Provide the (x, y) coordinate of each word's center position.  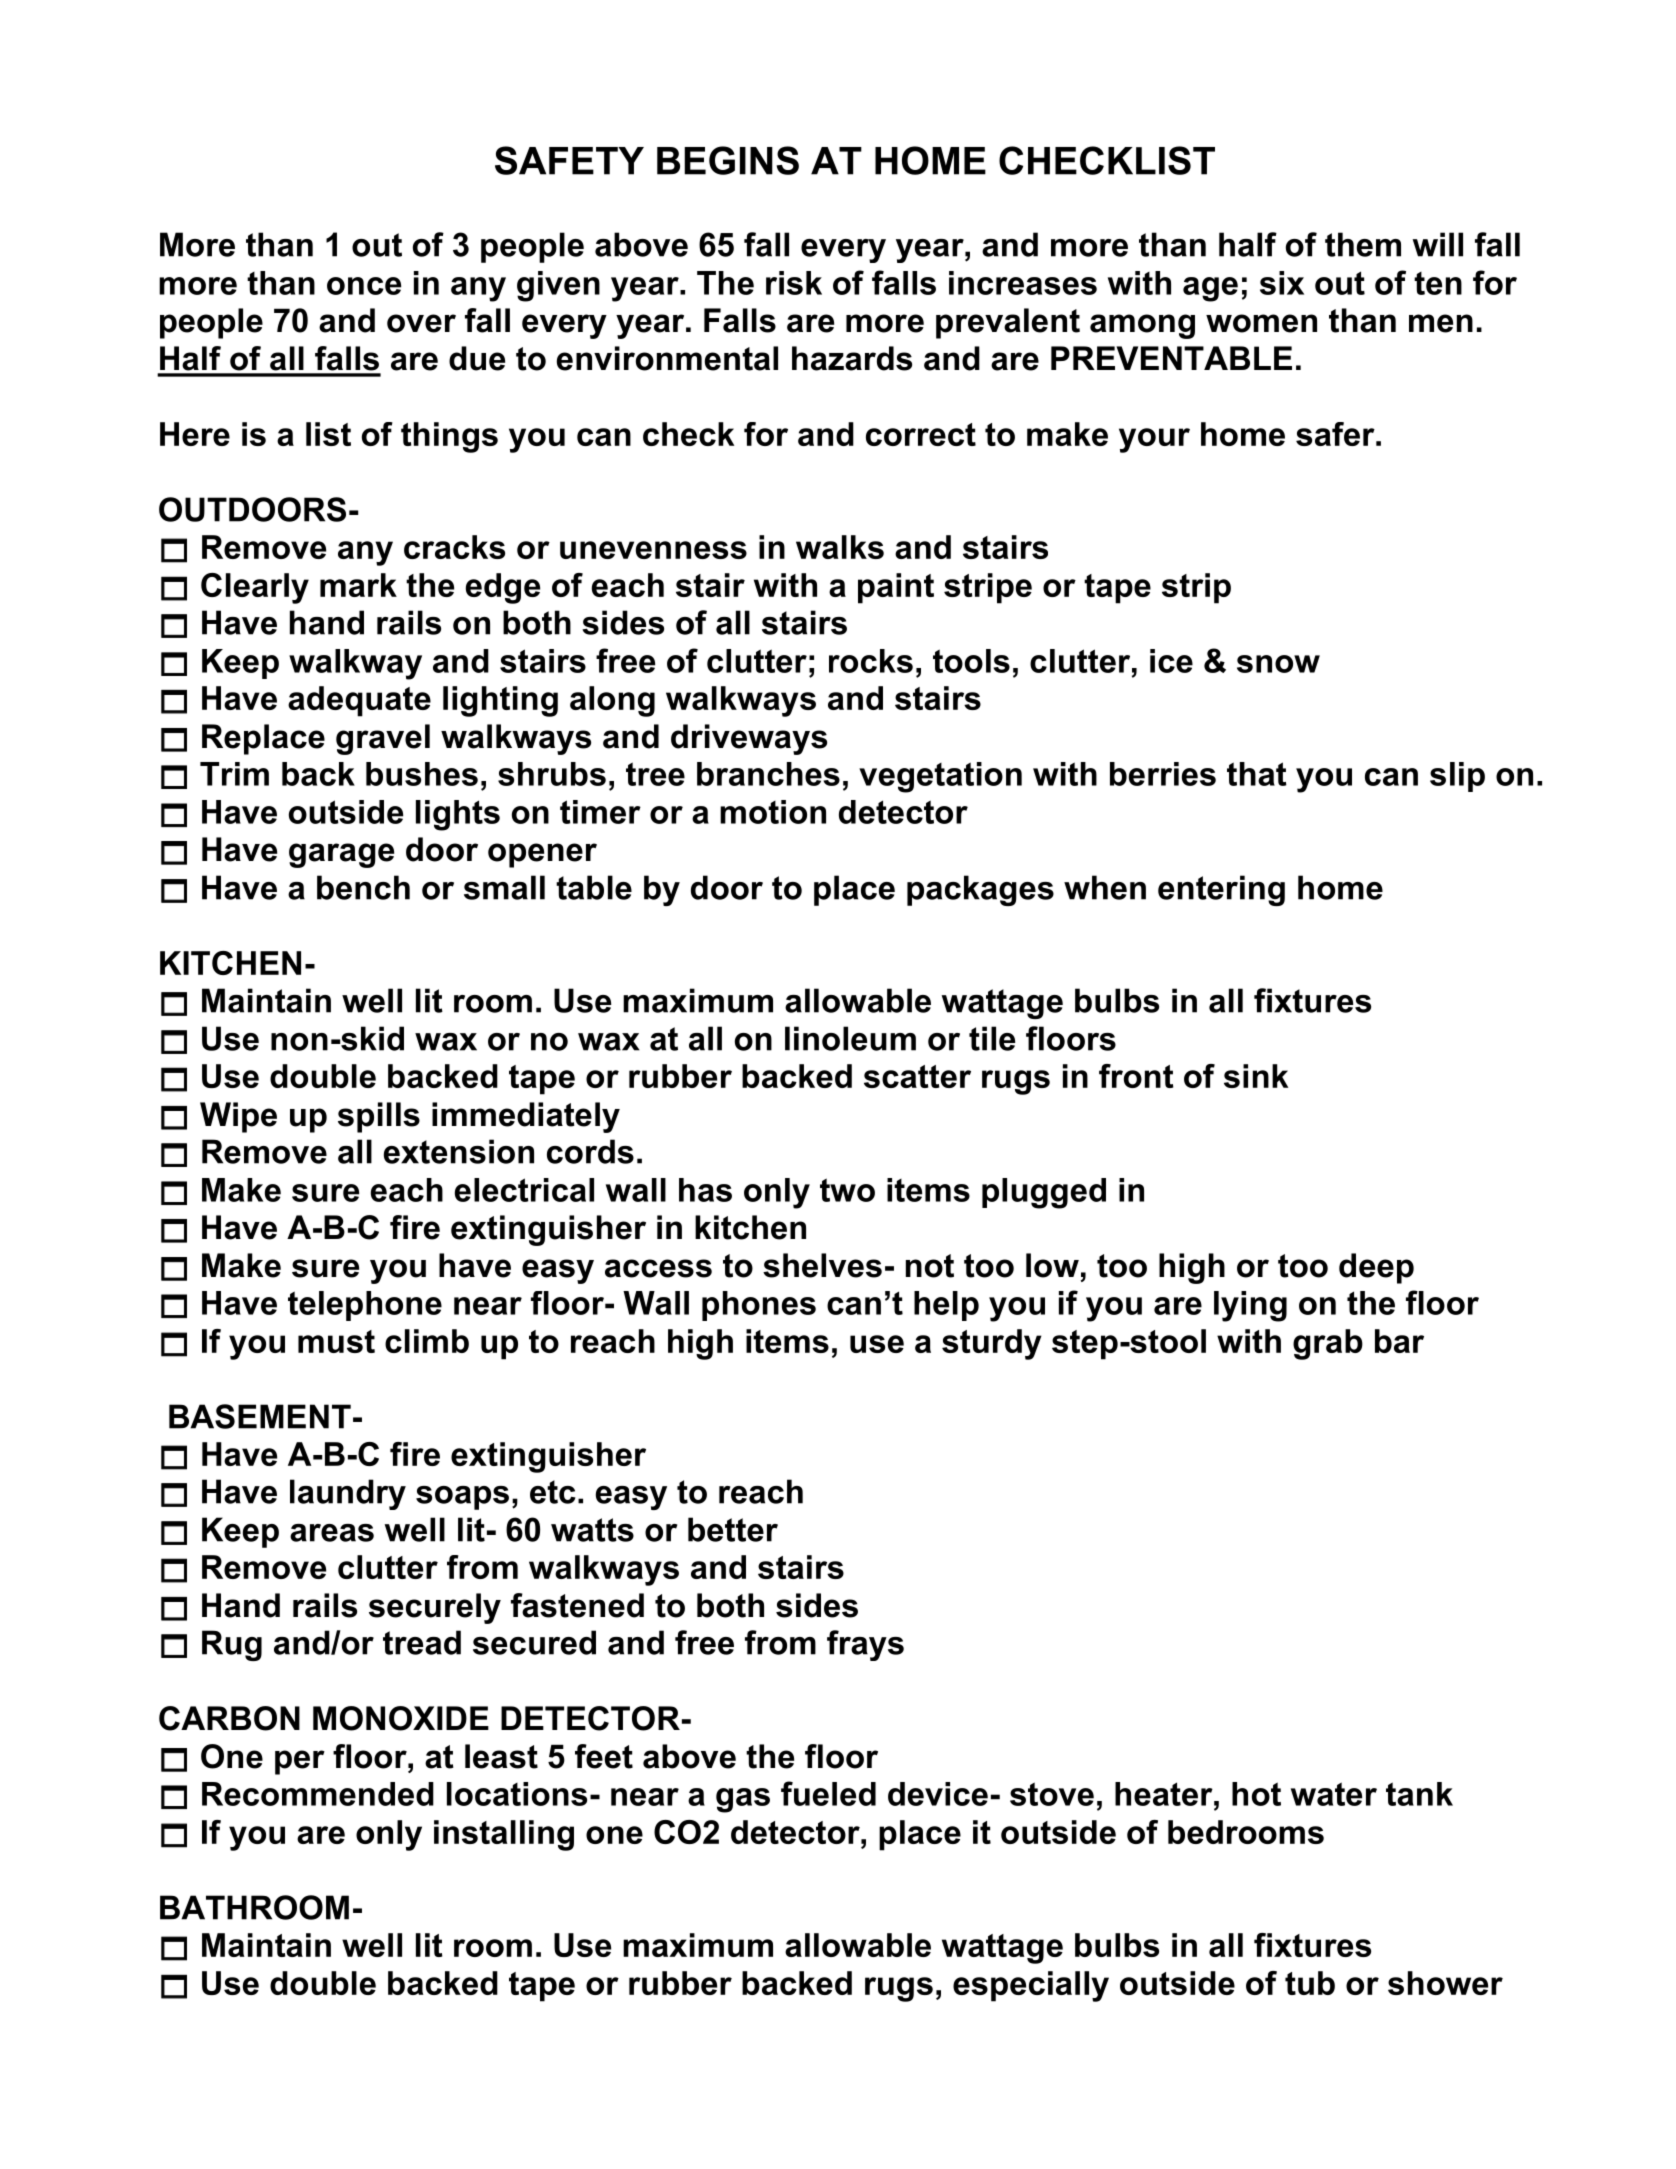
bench (363, 887)
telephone (365, 1306)
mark (358, 585)
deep (1376, 1268)
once (364, 286)
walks (840, 547)
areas (332, 1533)
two (847, 1190)
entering (1221, 890)
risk (794, 283)
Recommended (318, 1794)
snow (1278, 664)
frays (865, 1645)
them (1363, 244)
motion (773, 812)
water (1334, 1794)
